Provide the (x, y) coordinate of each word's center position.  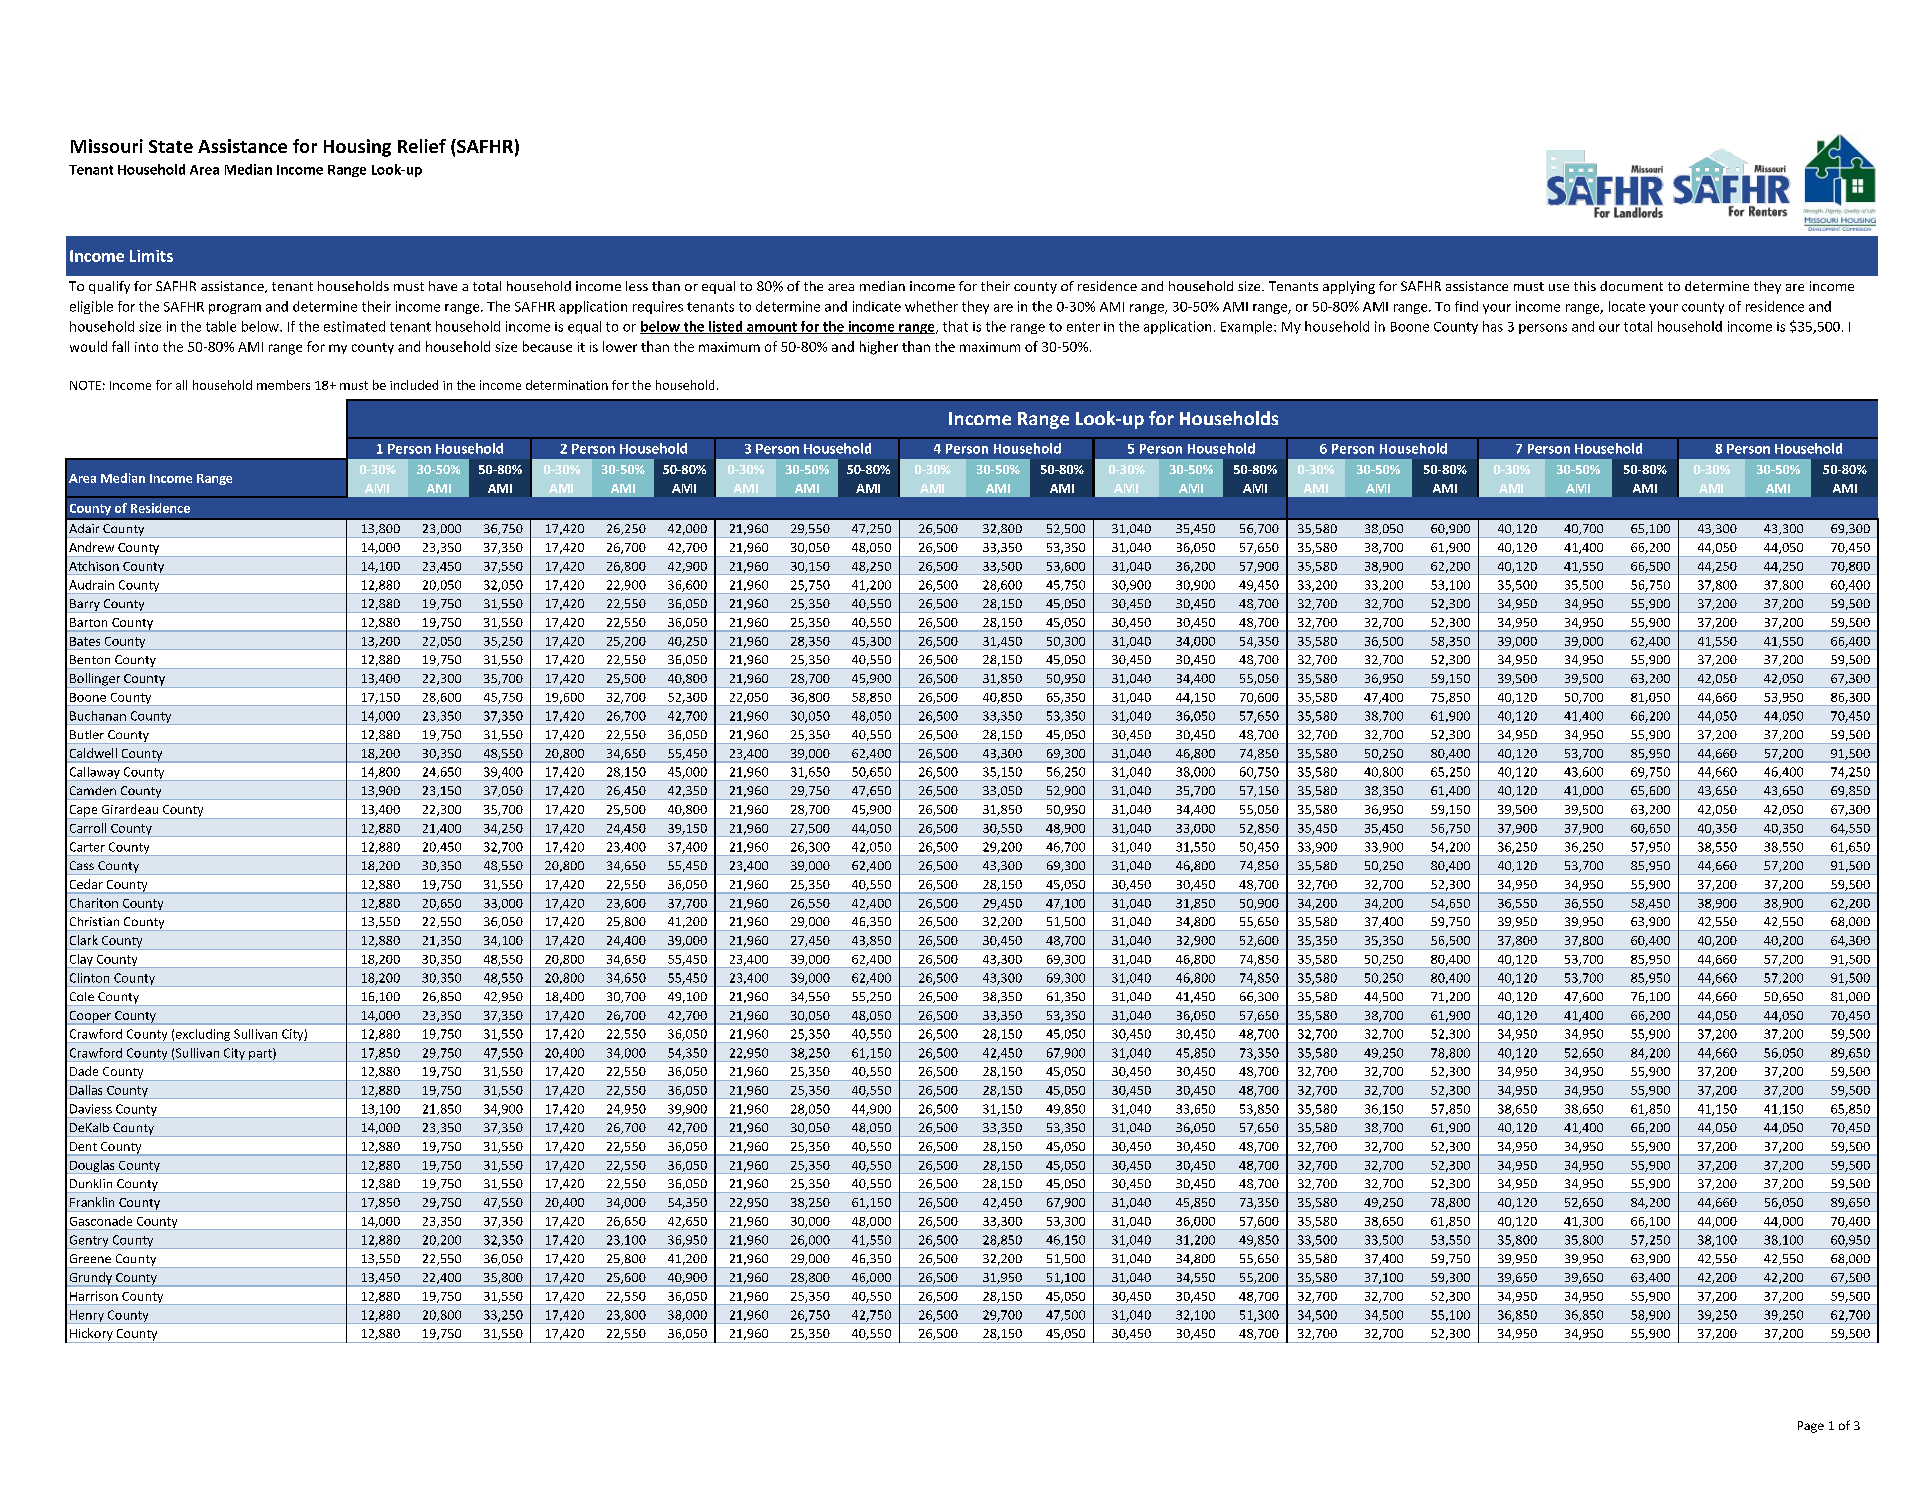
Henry (87, 1317)
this (1585, 286)
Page (1811, 1427)
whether (931, 306)
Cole (82, 996)
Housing (357, 148)
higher (879, 348)
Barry (85, 606)
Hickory (91, 1335)
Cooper (90, 1018)
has (1493, 326)
